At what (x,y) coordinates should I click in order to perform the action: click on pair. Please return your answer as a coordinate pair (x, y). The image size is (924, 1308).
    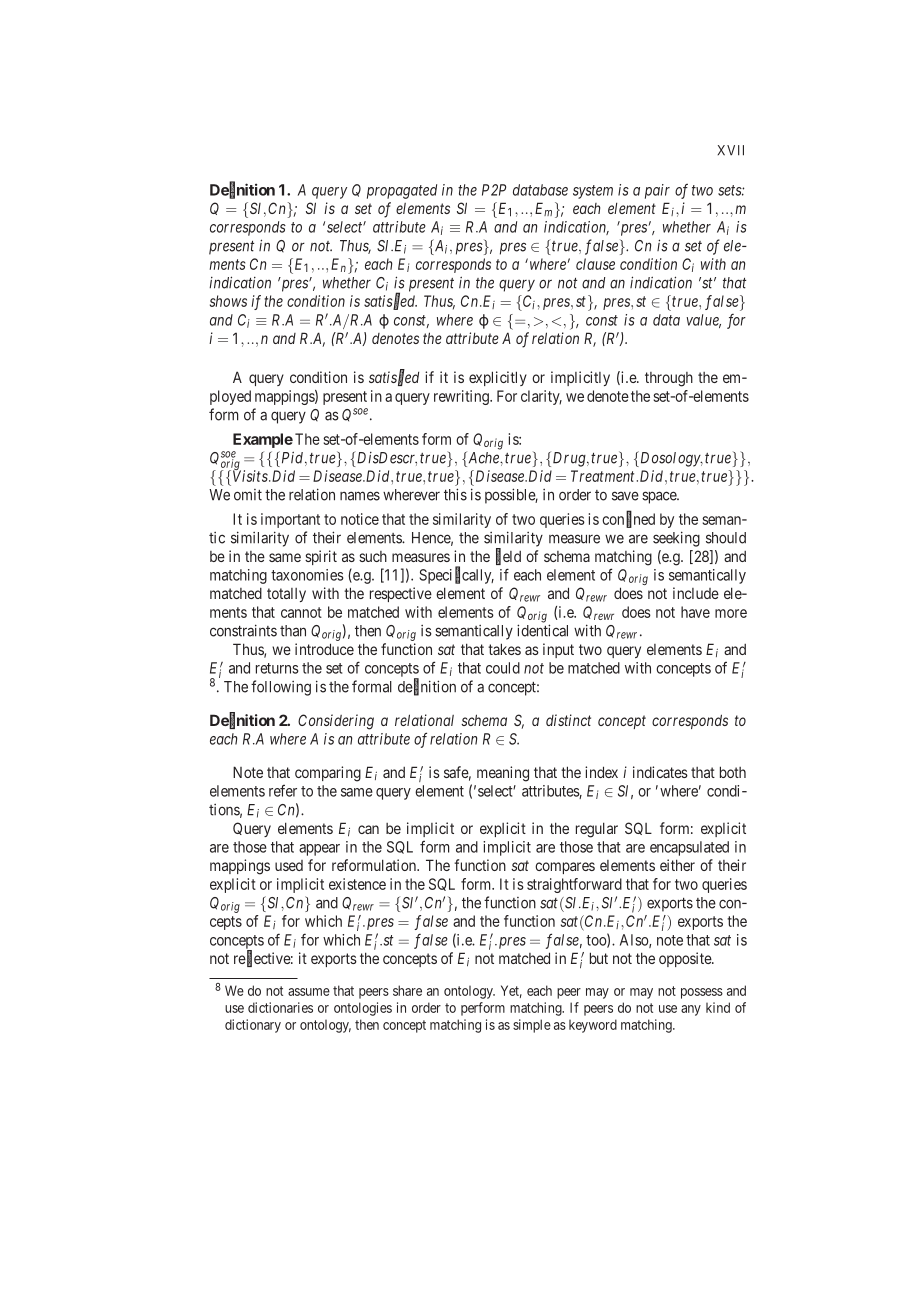
    Looking at the image, I should click on (657, 191).
